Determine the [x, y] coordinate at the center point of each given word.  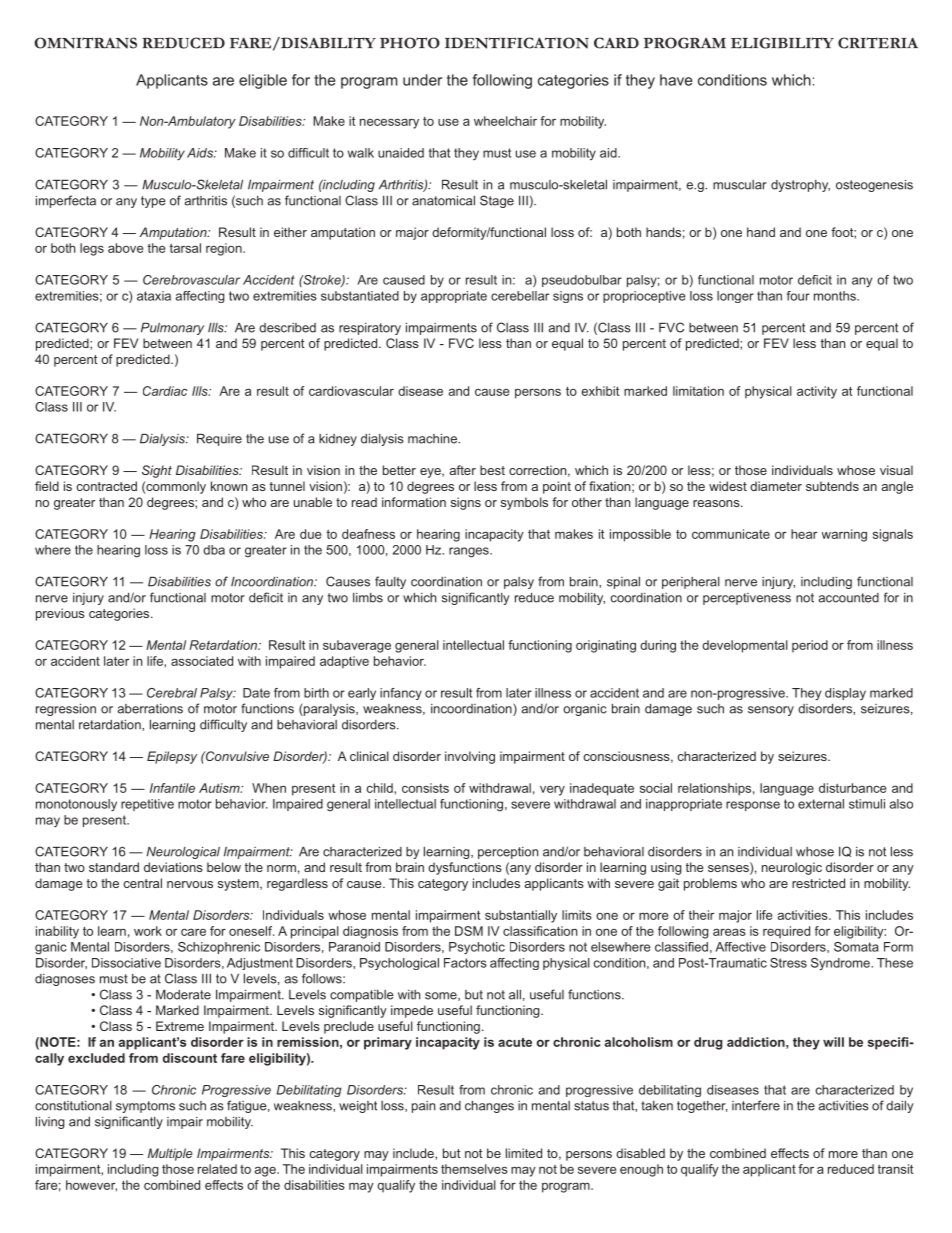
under [422, 80]
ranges [470, 552]
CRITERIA [878, 43]
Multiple [170, 1154]
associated [202, 661]
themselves [474, 1169]
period [810, 646]
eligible [263, 81]
